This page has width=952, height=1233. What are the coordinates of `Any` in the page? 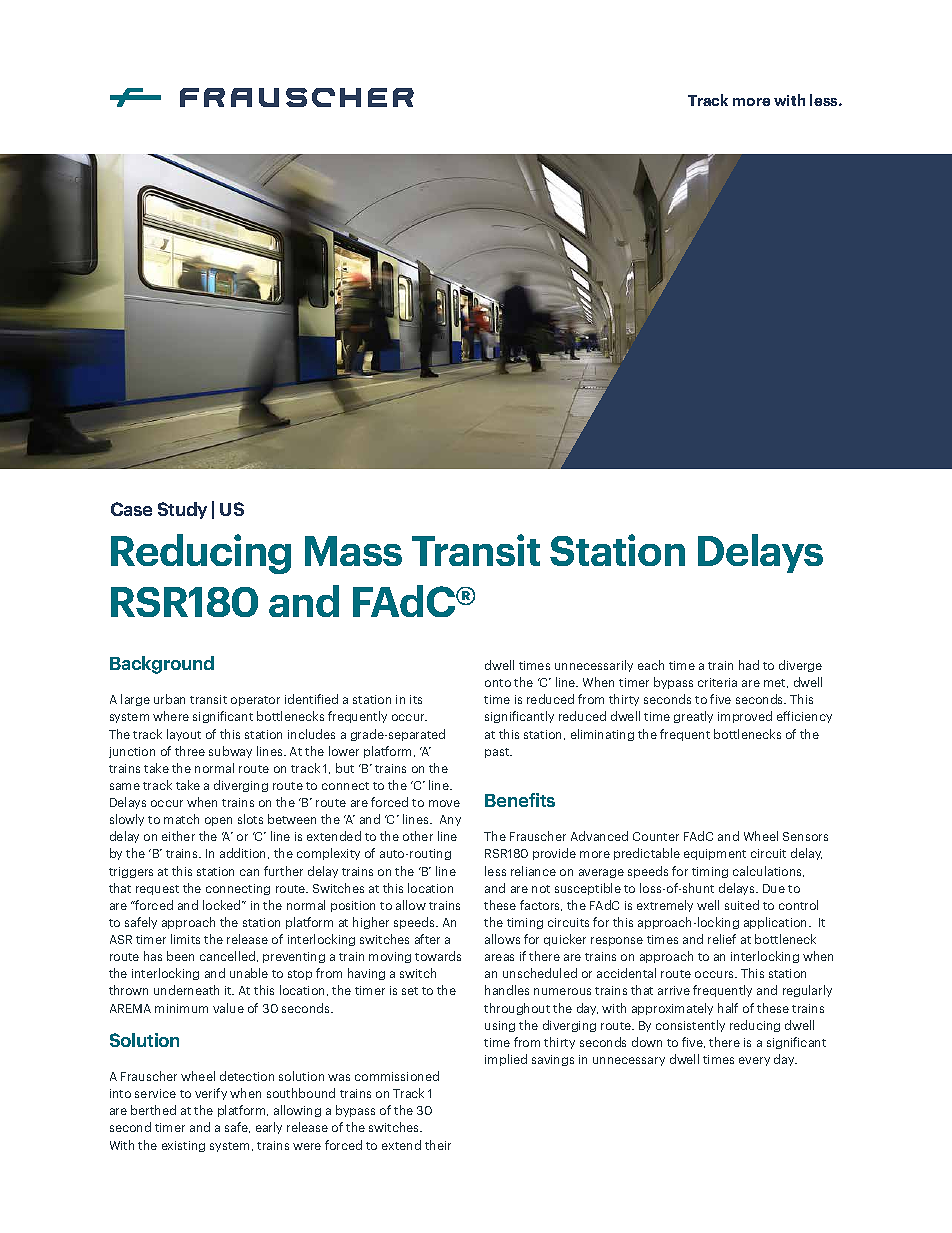 It's located at (450, 820).
